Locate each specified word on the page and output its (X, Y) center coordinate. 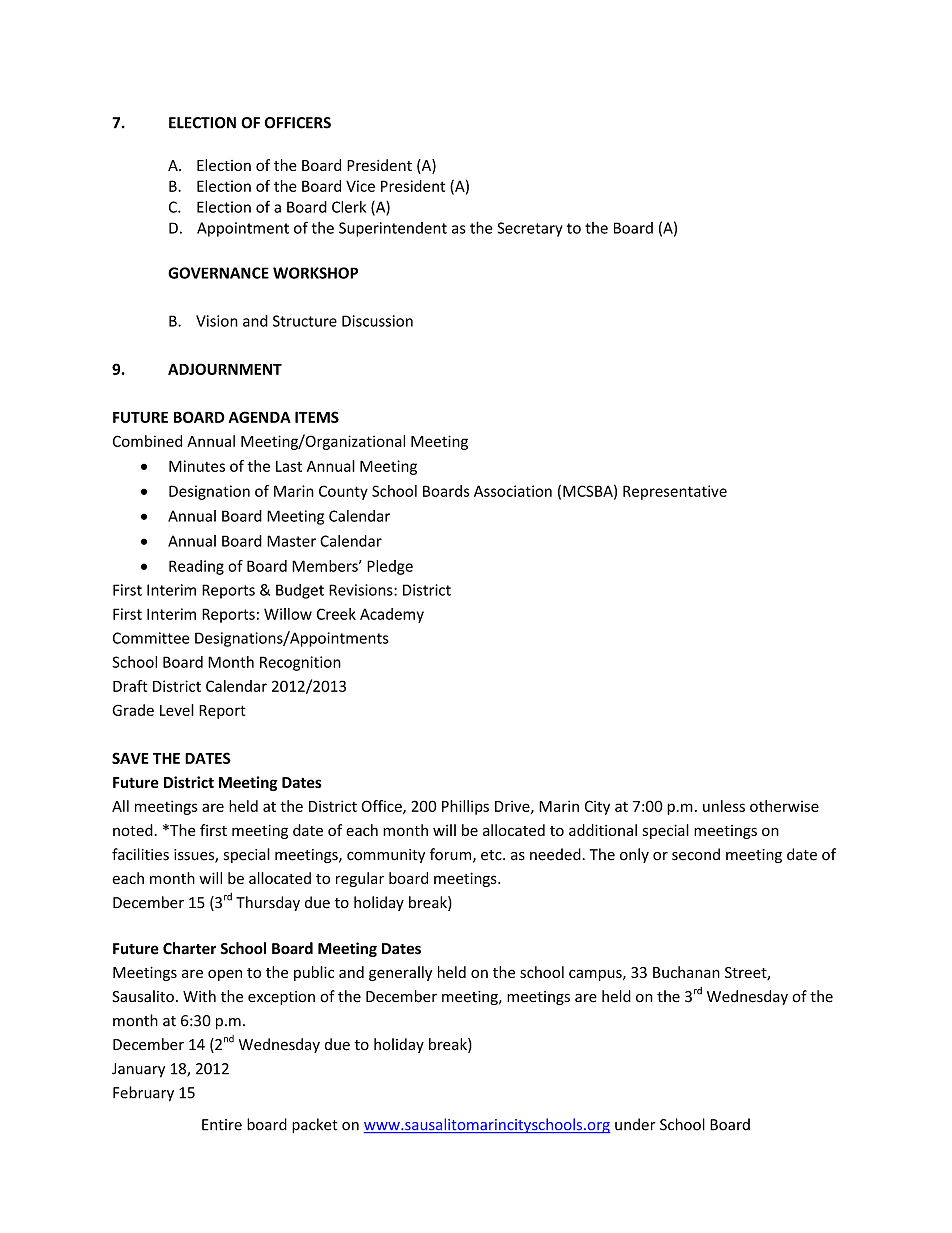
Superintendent (393, 229)
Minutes (197, 466)
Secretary (530, 229)
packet (315, 1125)
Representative (675, 492)
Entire (222, 1125)
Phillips (465, 807)
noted (133, 830)
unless (724, 806)
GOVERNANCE (218, 273)
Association (513, 491)
